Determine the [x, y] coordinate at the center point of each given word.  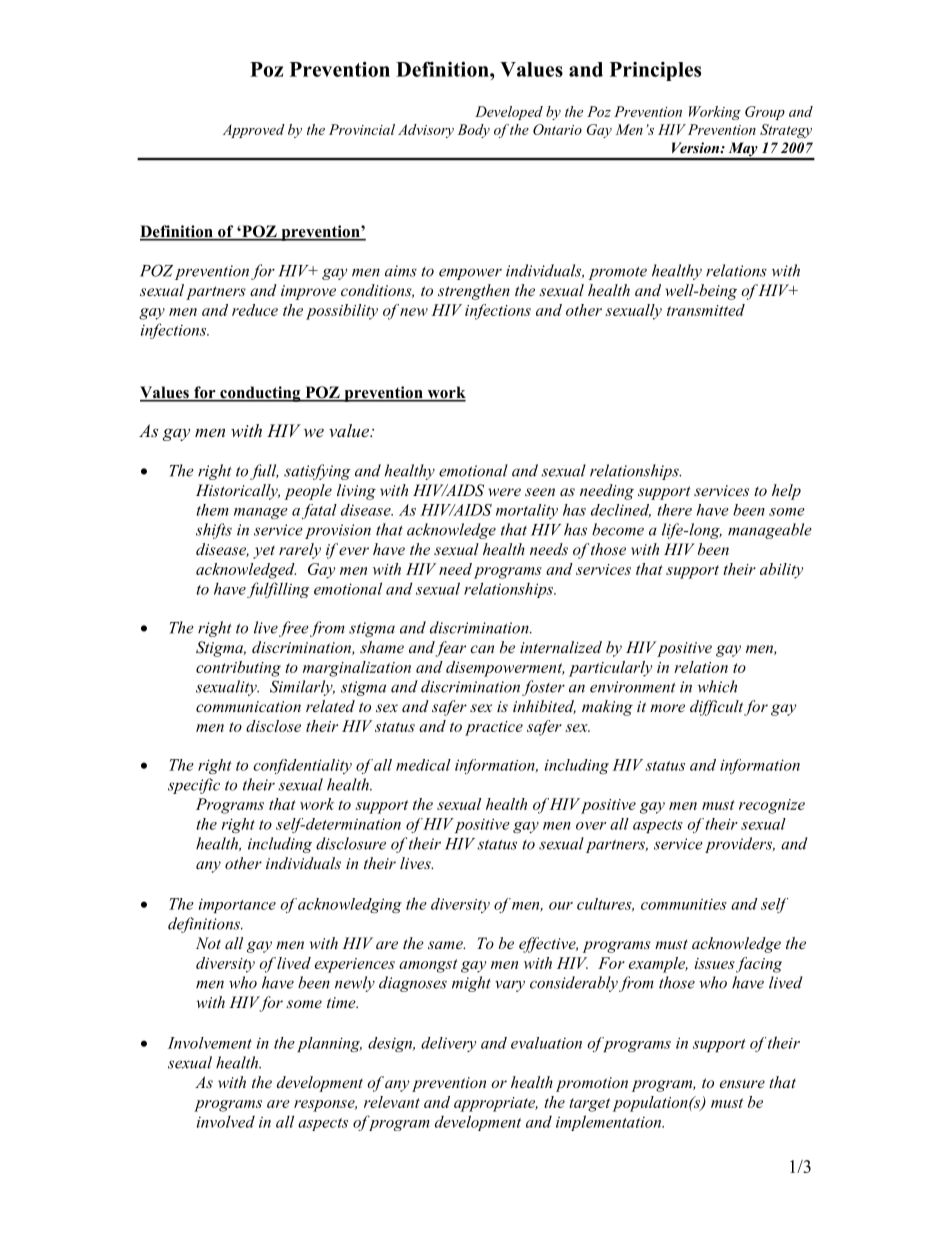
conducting [260, 394]
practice [494, 728]
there [674, 510]
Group [765, 113]
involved [226, 1121]
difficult [716, 708]
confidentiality [302, 766]
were [504, 492]
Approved [254, 131]
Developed [509, 113]
